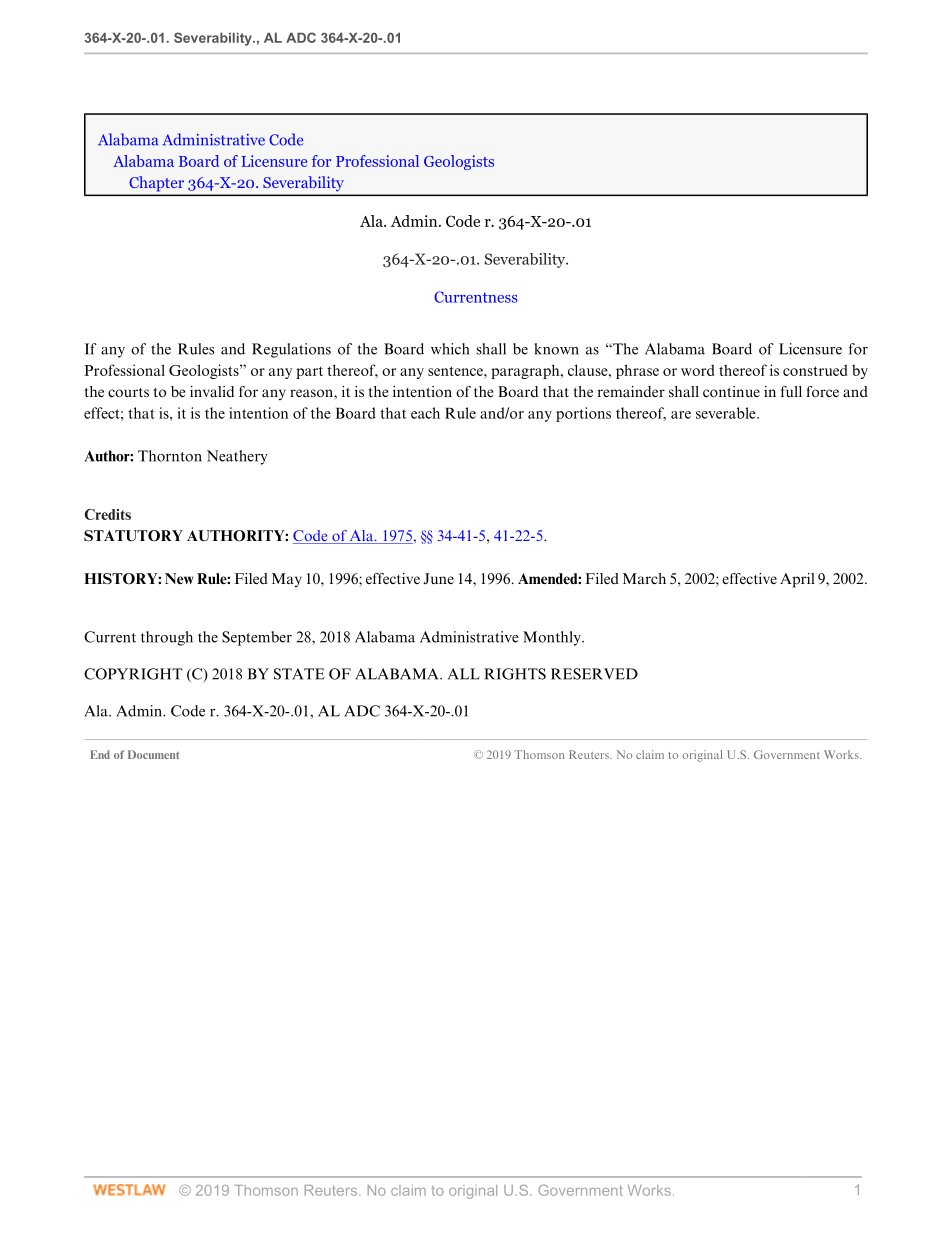  What do you see at coordinates (797, 580) in the screenshot?
I see `April` at bounding box center [797, 580].
